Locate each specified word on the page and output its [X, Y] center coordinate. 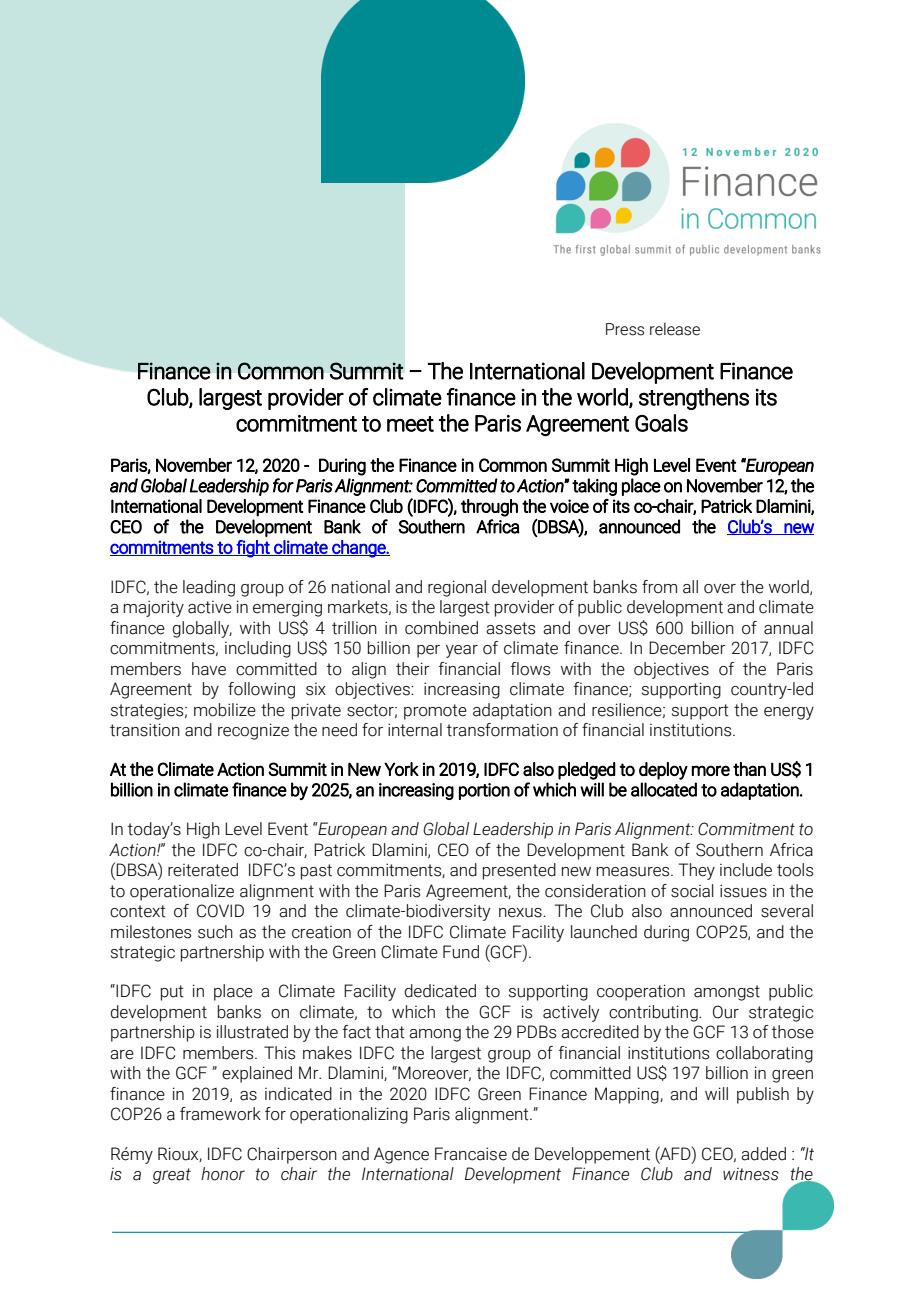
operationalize [182, 892]
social [692, 891]
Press [625, 329]
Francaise [471, 1154]
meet [410, 424]
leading [209, 588]
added [763, 1154]
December [687, 648]
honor [223, 1174]
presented [519, 871]
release [675, 329]
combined [441, 628]
